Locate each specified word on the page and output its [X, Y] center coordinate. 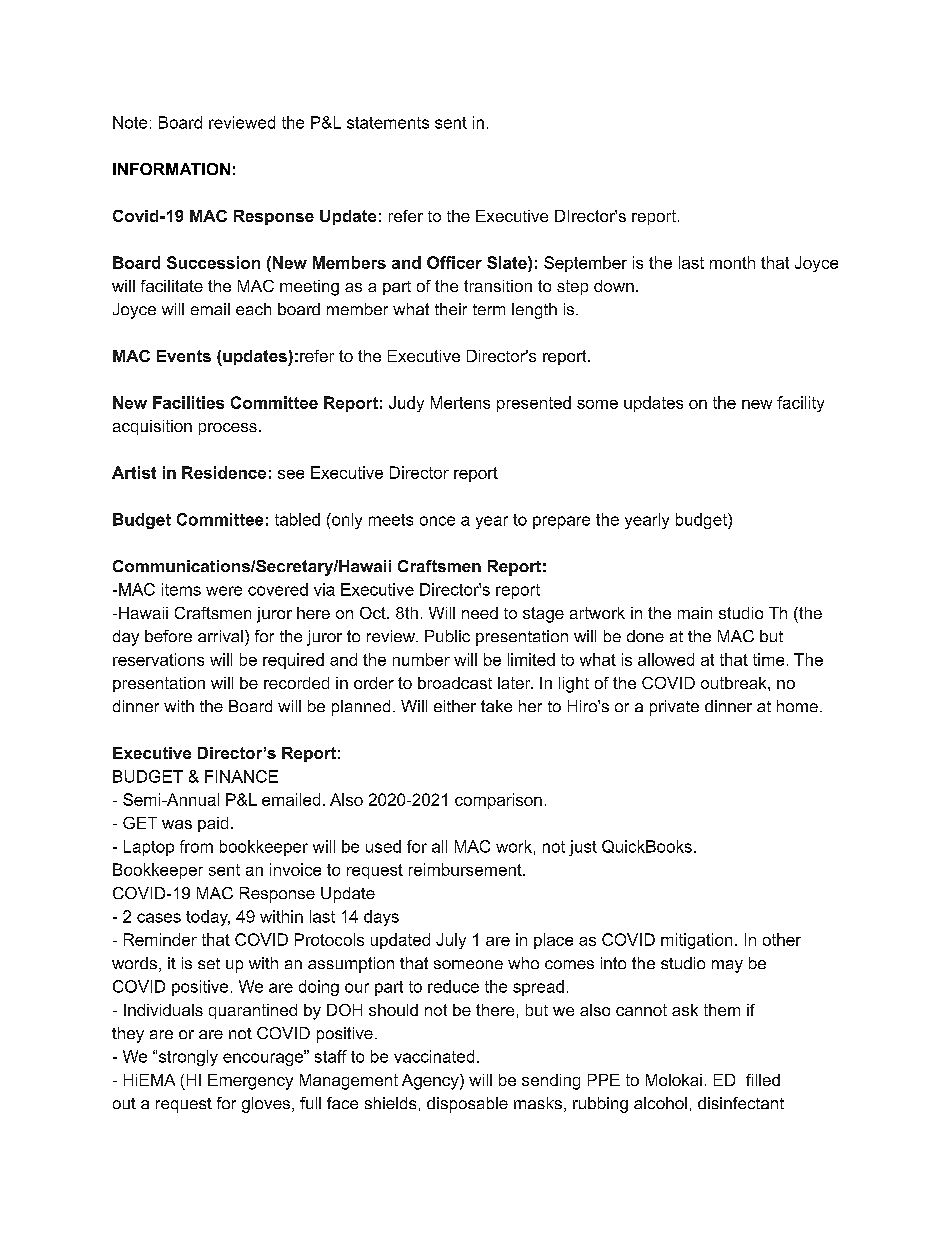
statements [388, 123]
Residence [224, 472]
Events [184, 356]
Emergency [250, 1082]
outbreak [735, 683]
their [451, 309]
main [695, 613]
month [732, 262]
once [437, 521]
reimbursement [466, 869]
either [455, 706]
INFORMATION [171, 169]
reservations [158, 659]
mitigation [696, 941]
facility [800, 404]
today [208, 918]
